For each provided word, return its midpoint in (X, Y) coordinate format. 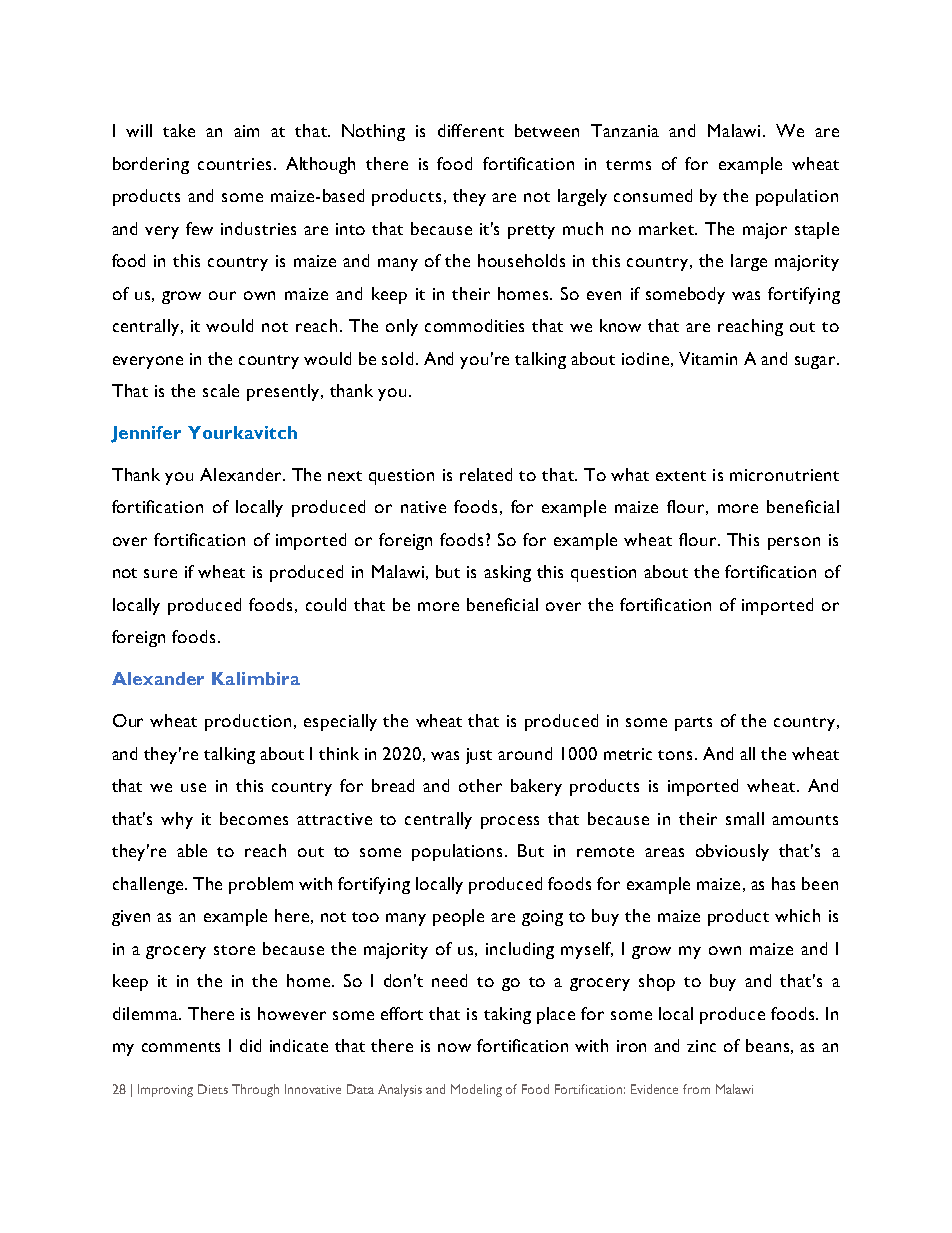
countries (234, 164)
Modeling (476, 1090)
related (486, 474)
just (479, 756)
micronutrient (784, 475)
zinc (701, 1046)
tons (675, 755)
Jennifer (146, 434)
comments (181, 1047)
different (471, 130)
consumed (653, 195)
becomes (254, 818)
